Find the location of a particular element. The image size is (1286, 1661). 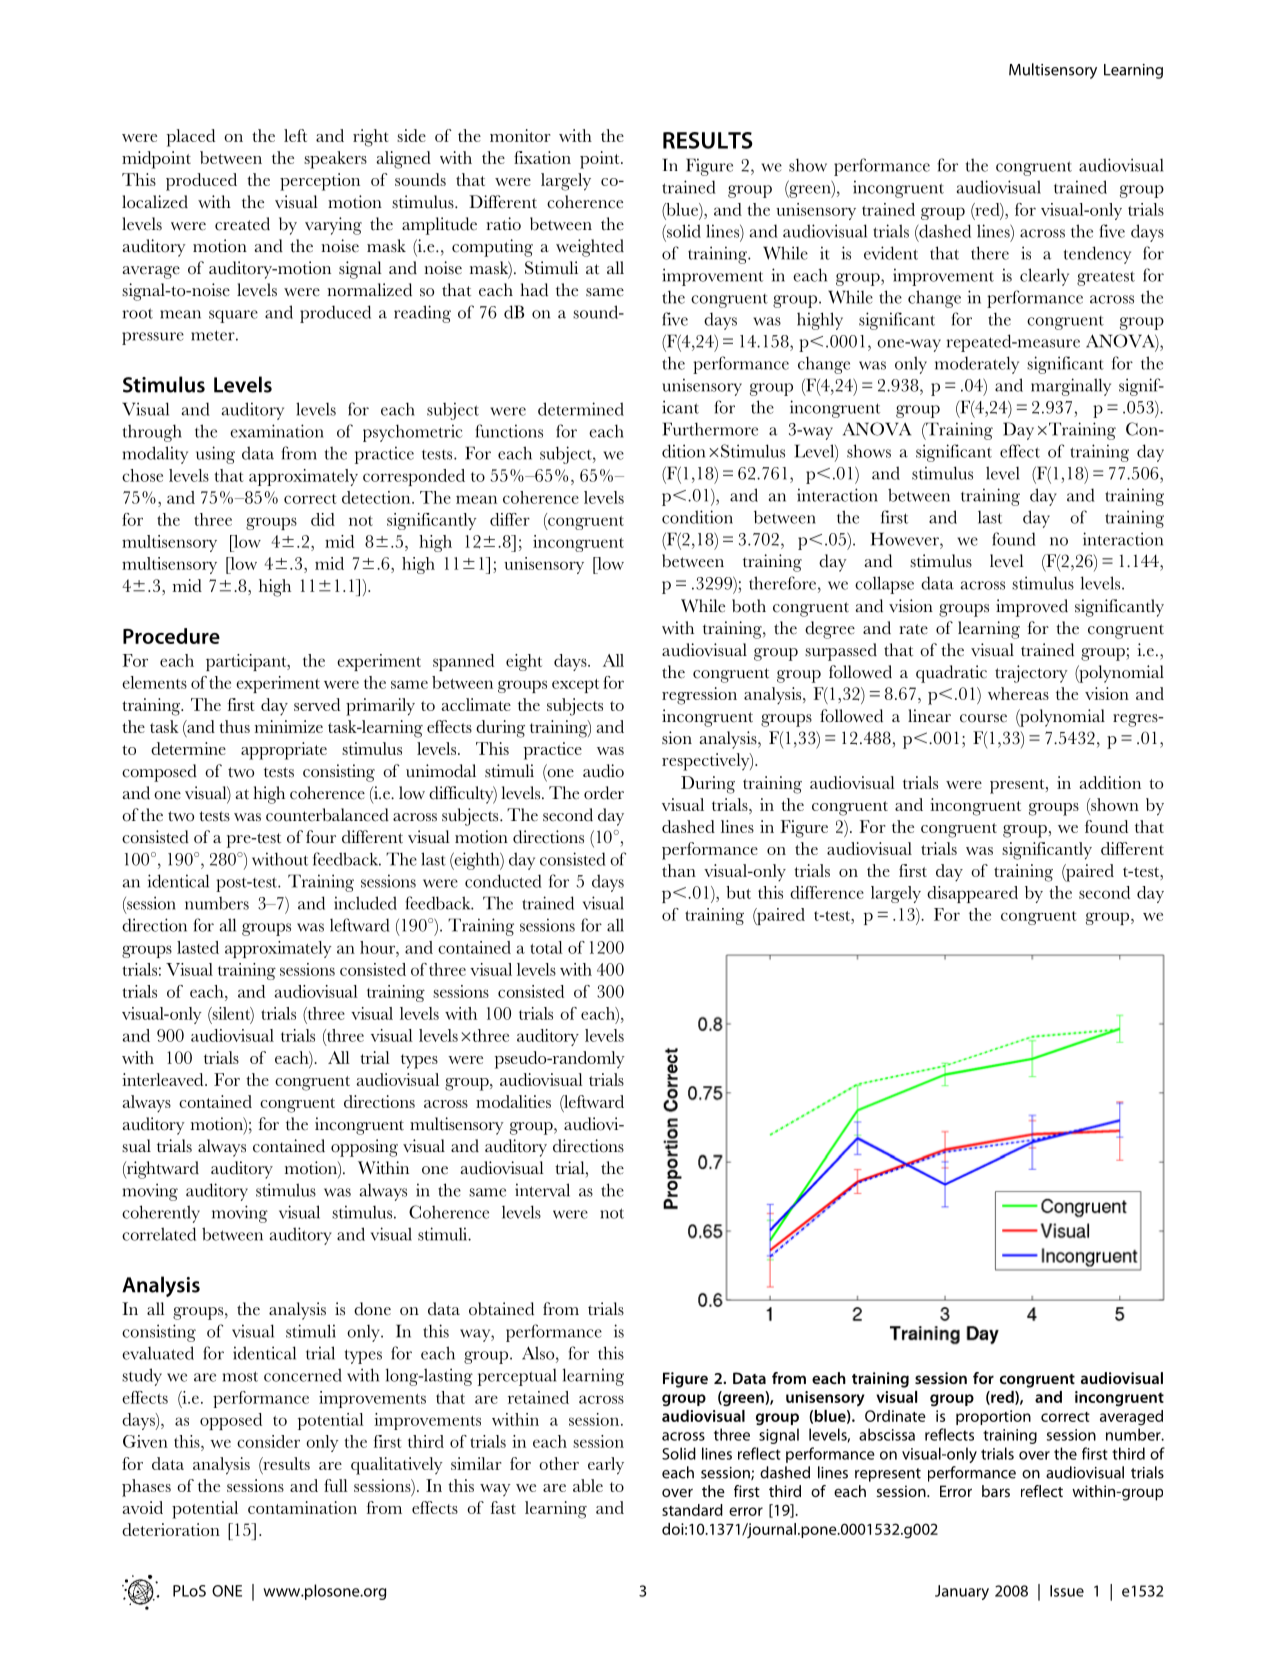

interval is located at coordinates (542, 1190).
